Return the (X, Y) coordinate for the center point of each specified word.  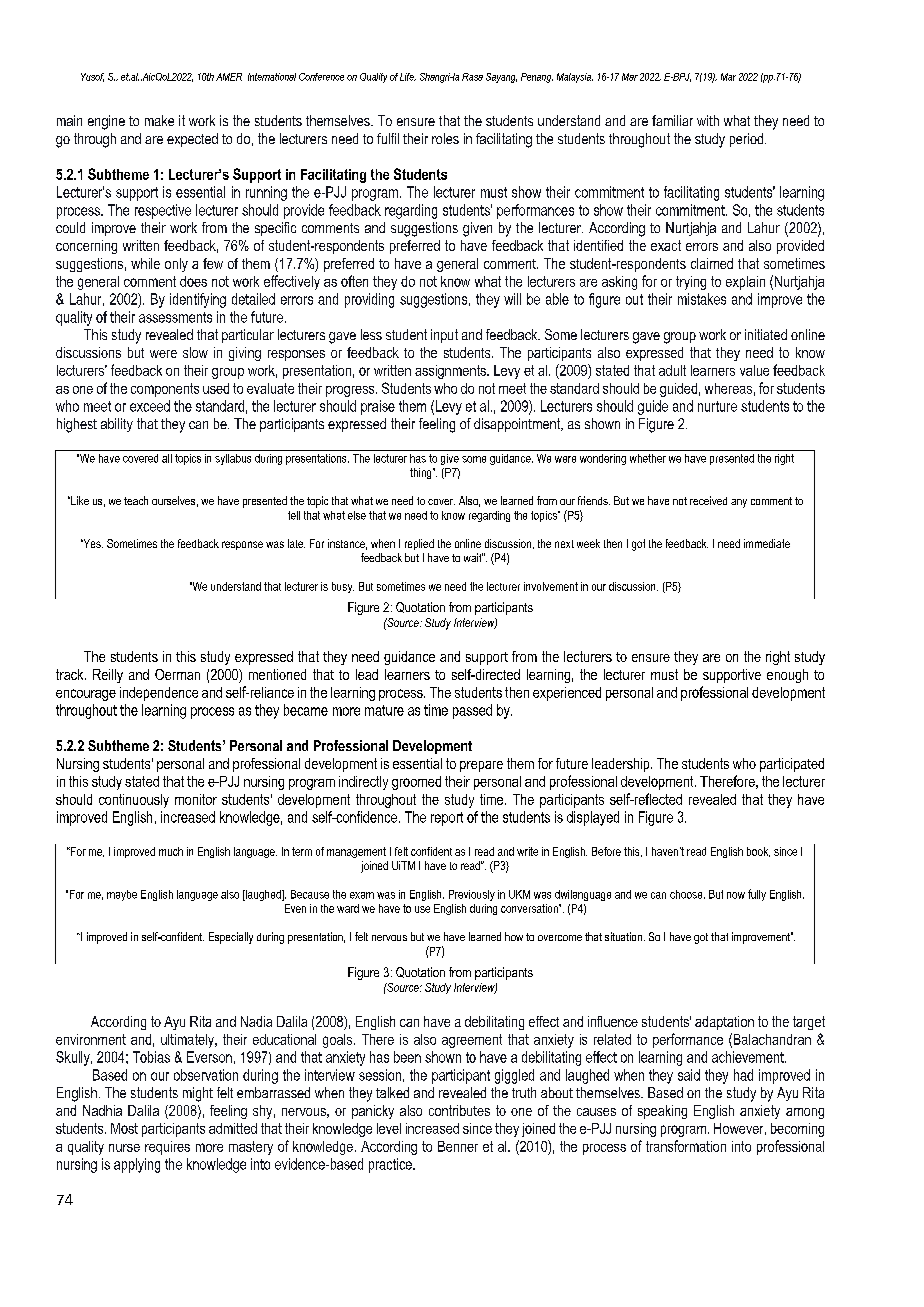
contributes (459, 1110)
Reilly (108, 676)
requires (167, 1148)
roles (445, 138)
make (159, 120)
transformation (686, 1146)
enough (787, 676)
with (708, 120)
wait (473, 557)
